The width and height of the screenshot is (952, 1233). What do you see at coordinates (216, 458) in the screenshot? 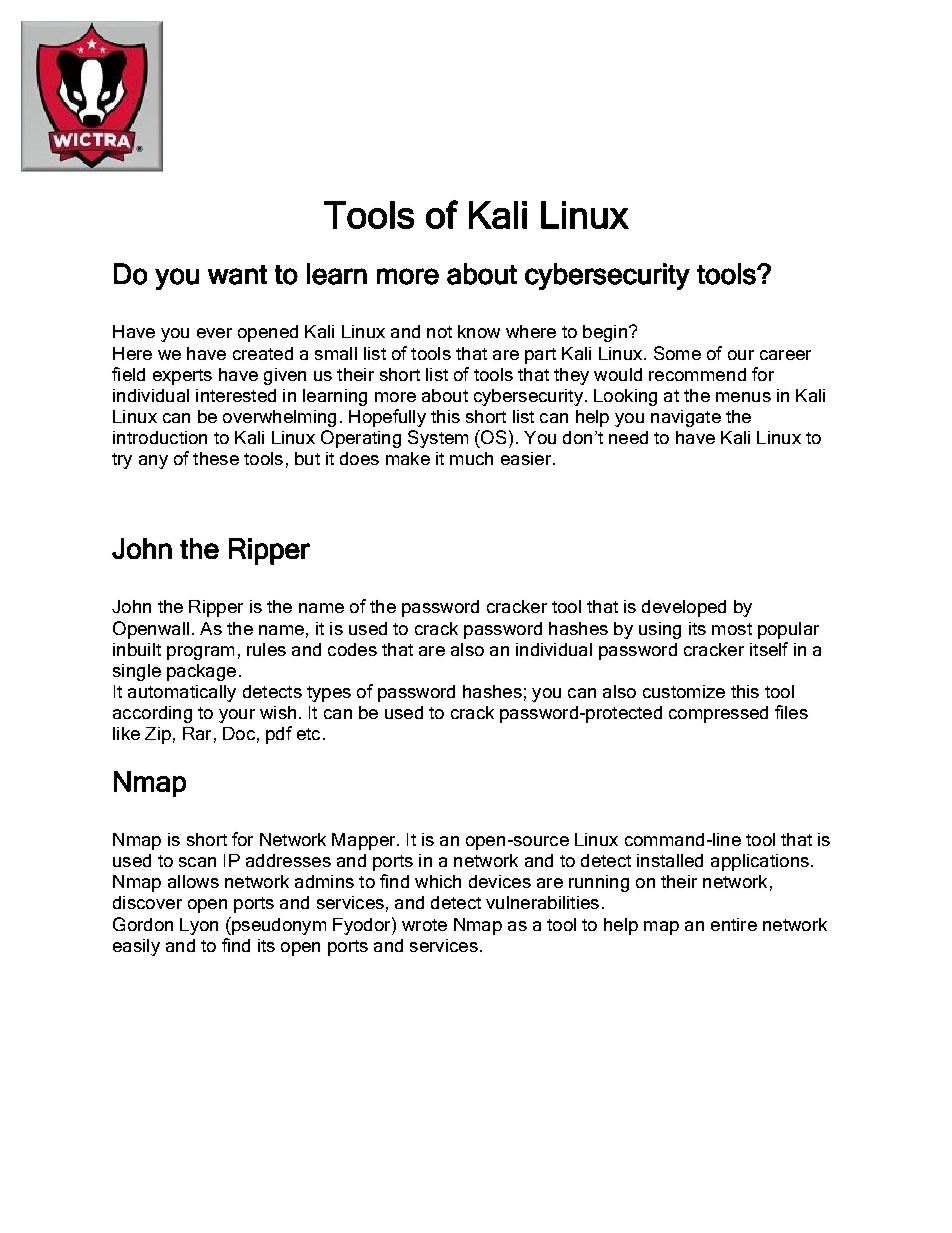
I see `these` at bounding box center [216, 458].
